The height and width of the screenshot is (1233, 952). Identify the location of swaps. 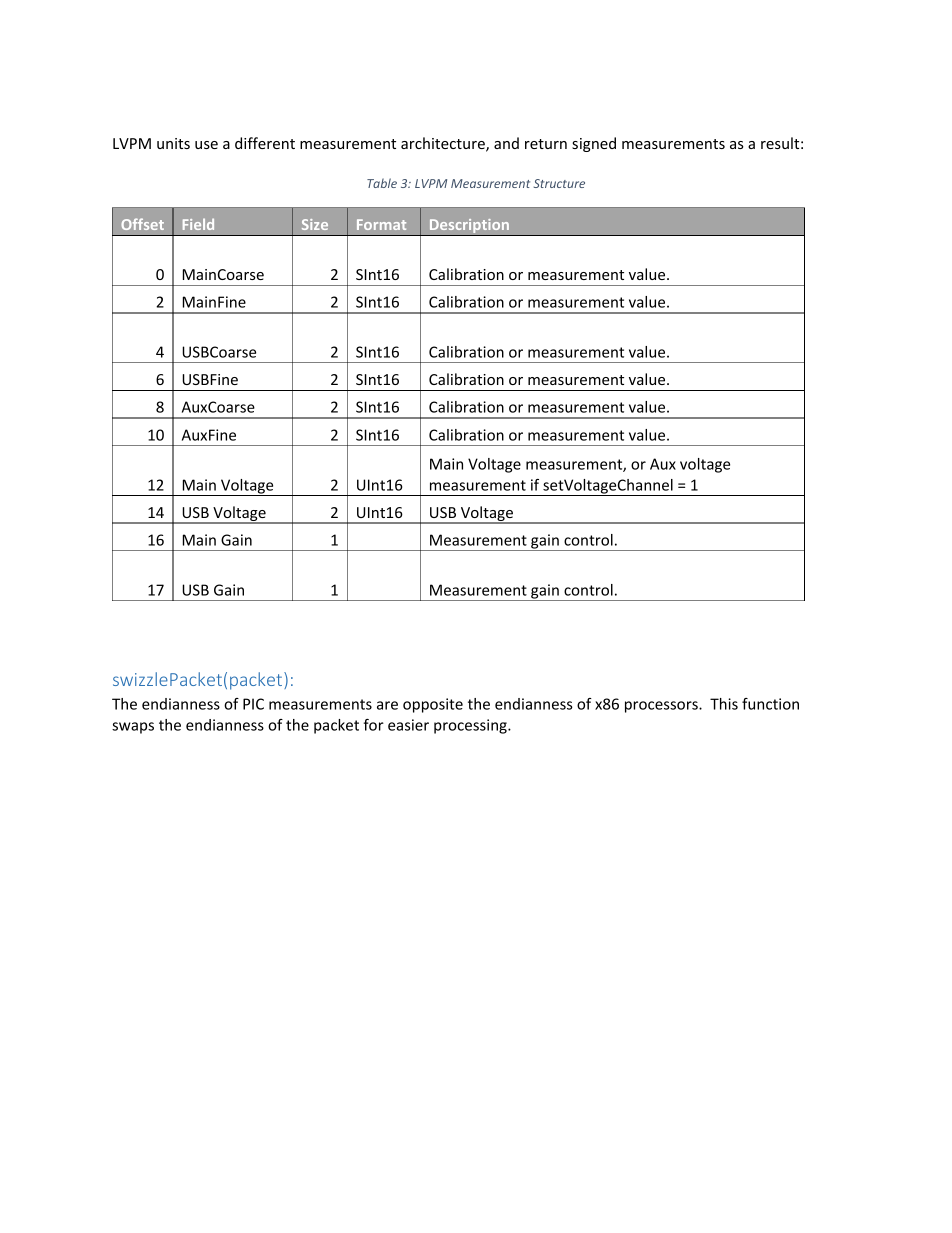
(133, 728).
